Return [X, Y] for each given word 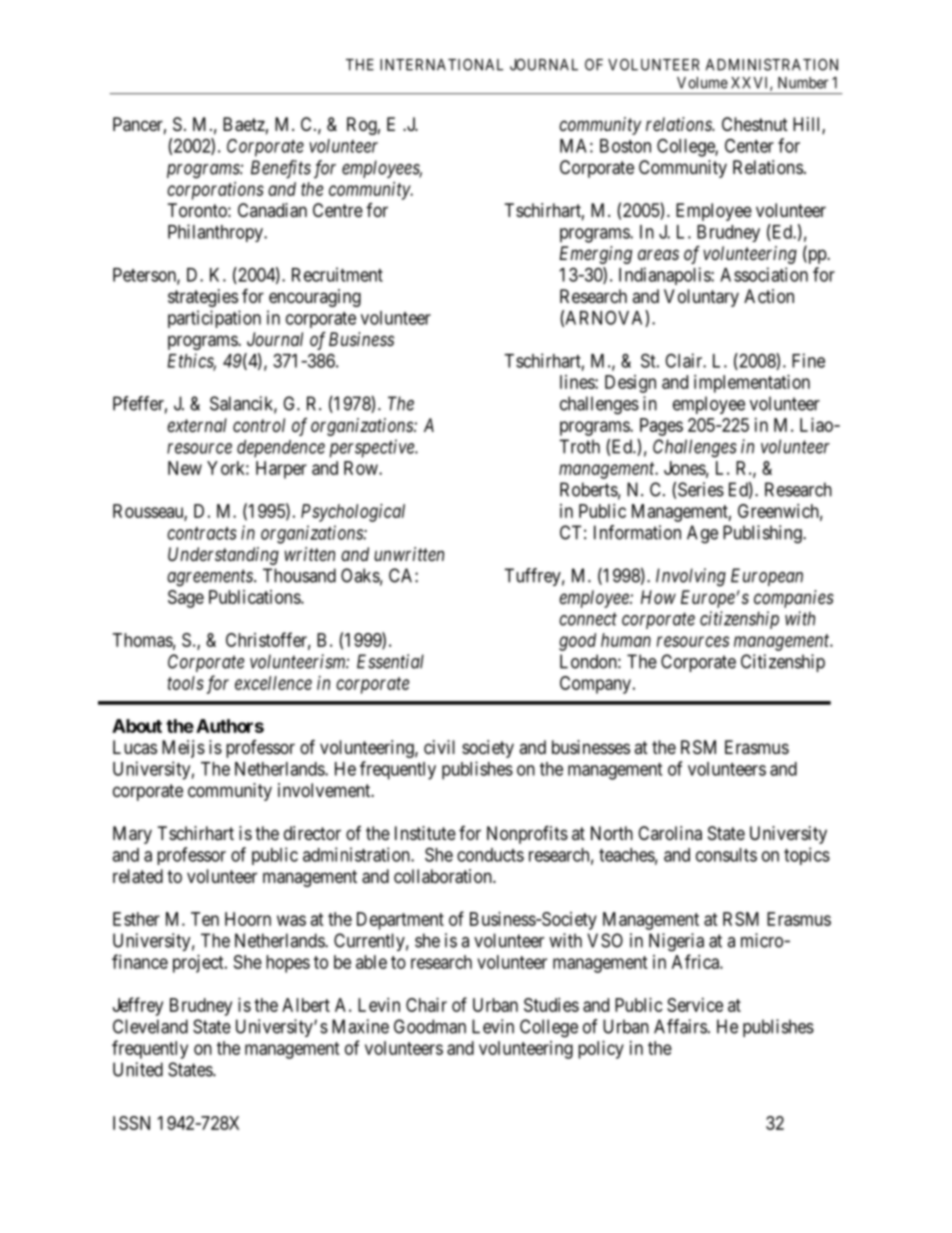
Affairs [680, 1026]
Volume [702, 83]
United [138, 1069]
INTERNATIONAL [441, 65]
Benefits [281, 169]
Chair [426, 1005]
